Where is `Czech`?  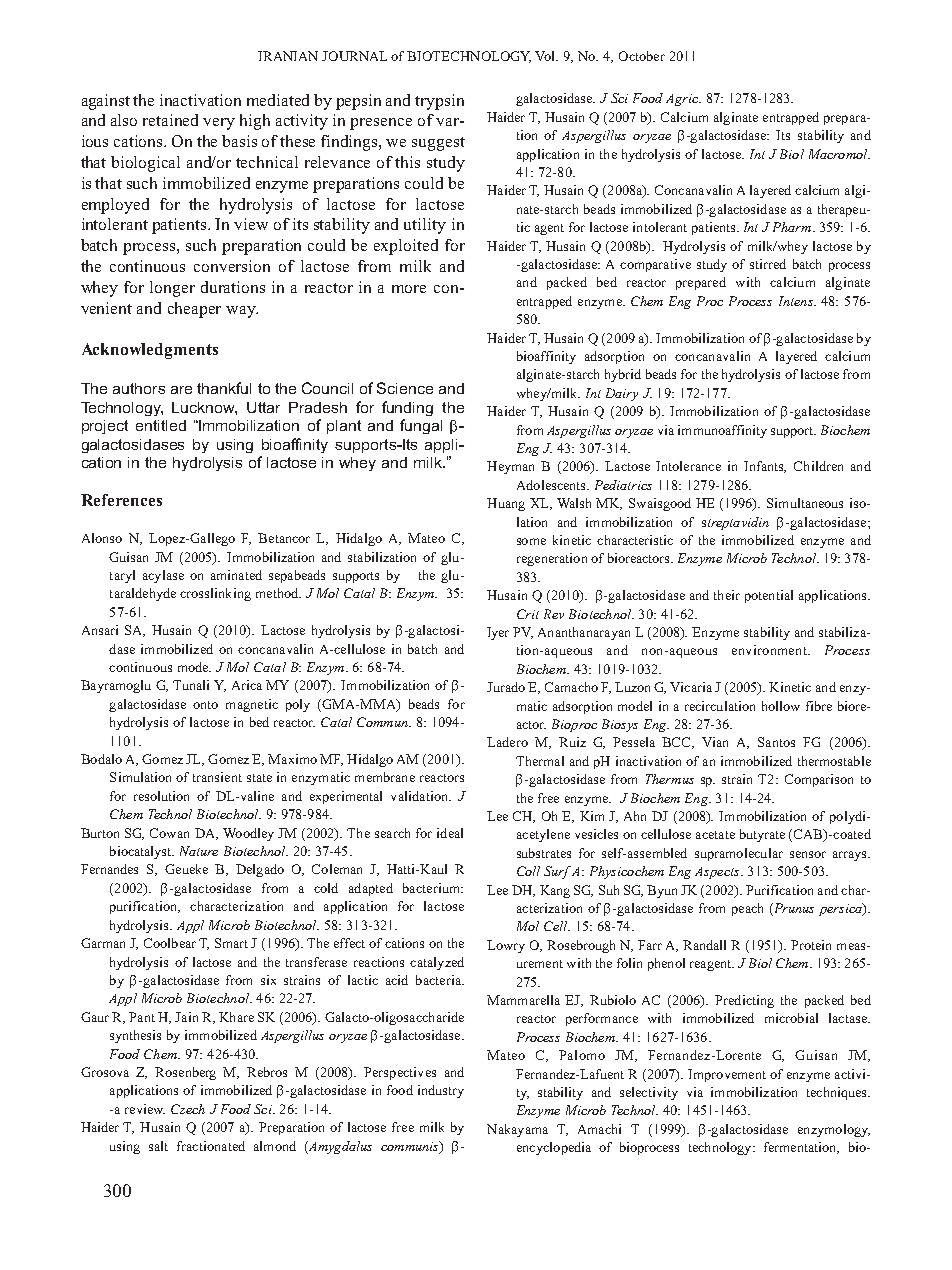
Czech is located at coordinates (188, 1109).
